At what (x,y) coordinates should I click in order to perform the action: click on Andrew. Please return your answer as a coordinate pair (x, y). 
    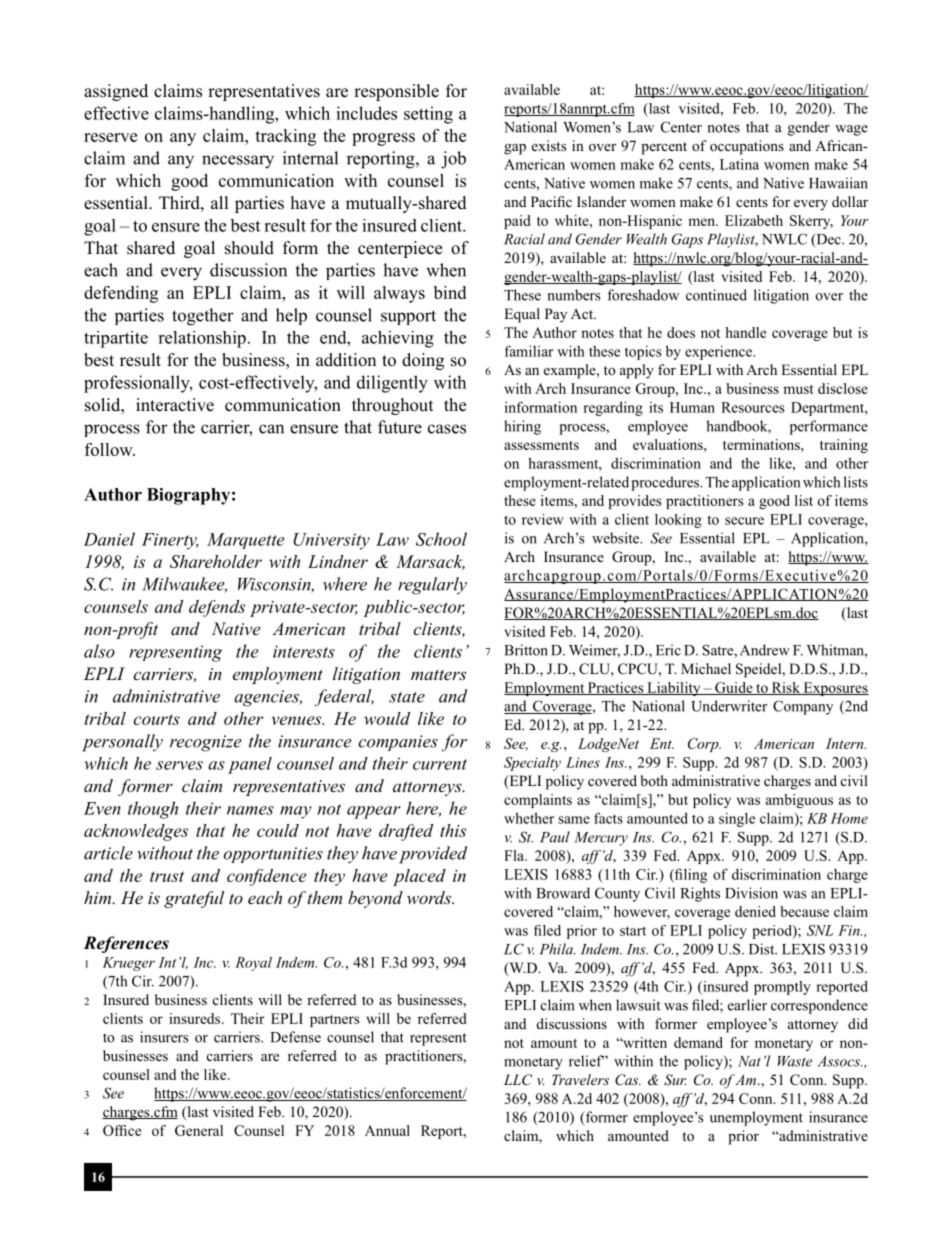
    Looking at the image, I should click on (765, 650).
